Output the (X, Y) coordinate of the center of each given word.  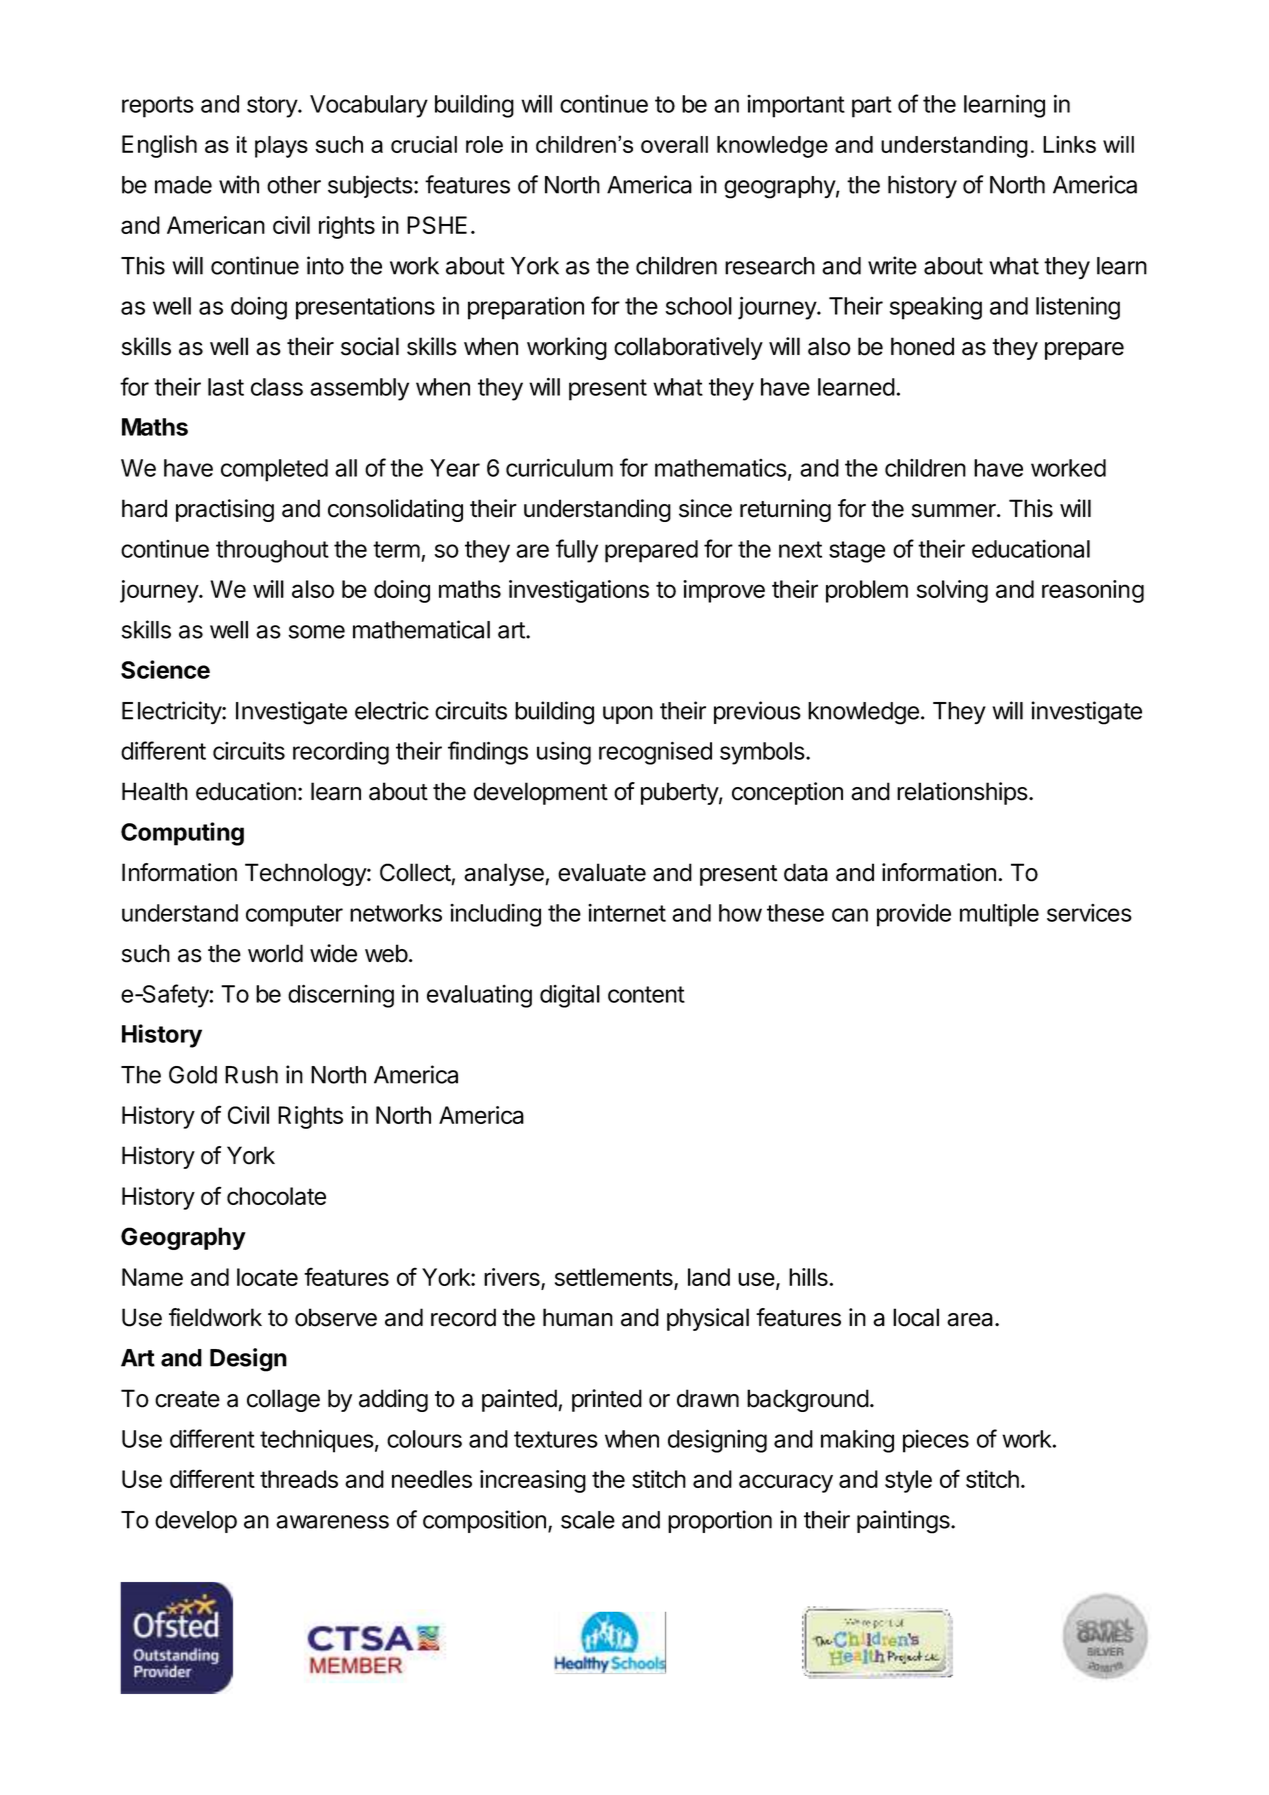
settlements (615, 1278)
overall (674, 144)
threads (299, 1479)
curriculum (559, 467)
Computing (182, 834)
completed (274, 470)
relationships (962, 793)
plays (281, 147)
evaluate (602, 872)
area (971, 1320)
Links (1069, 144)
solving (952, 591)
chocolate (276, 1196)
